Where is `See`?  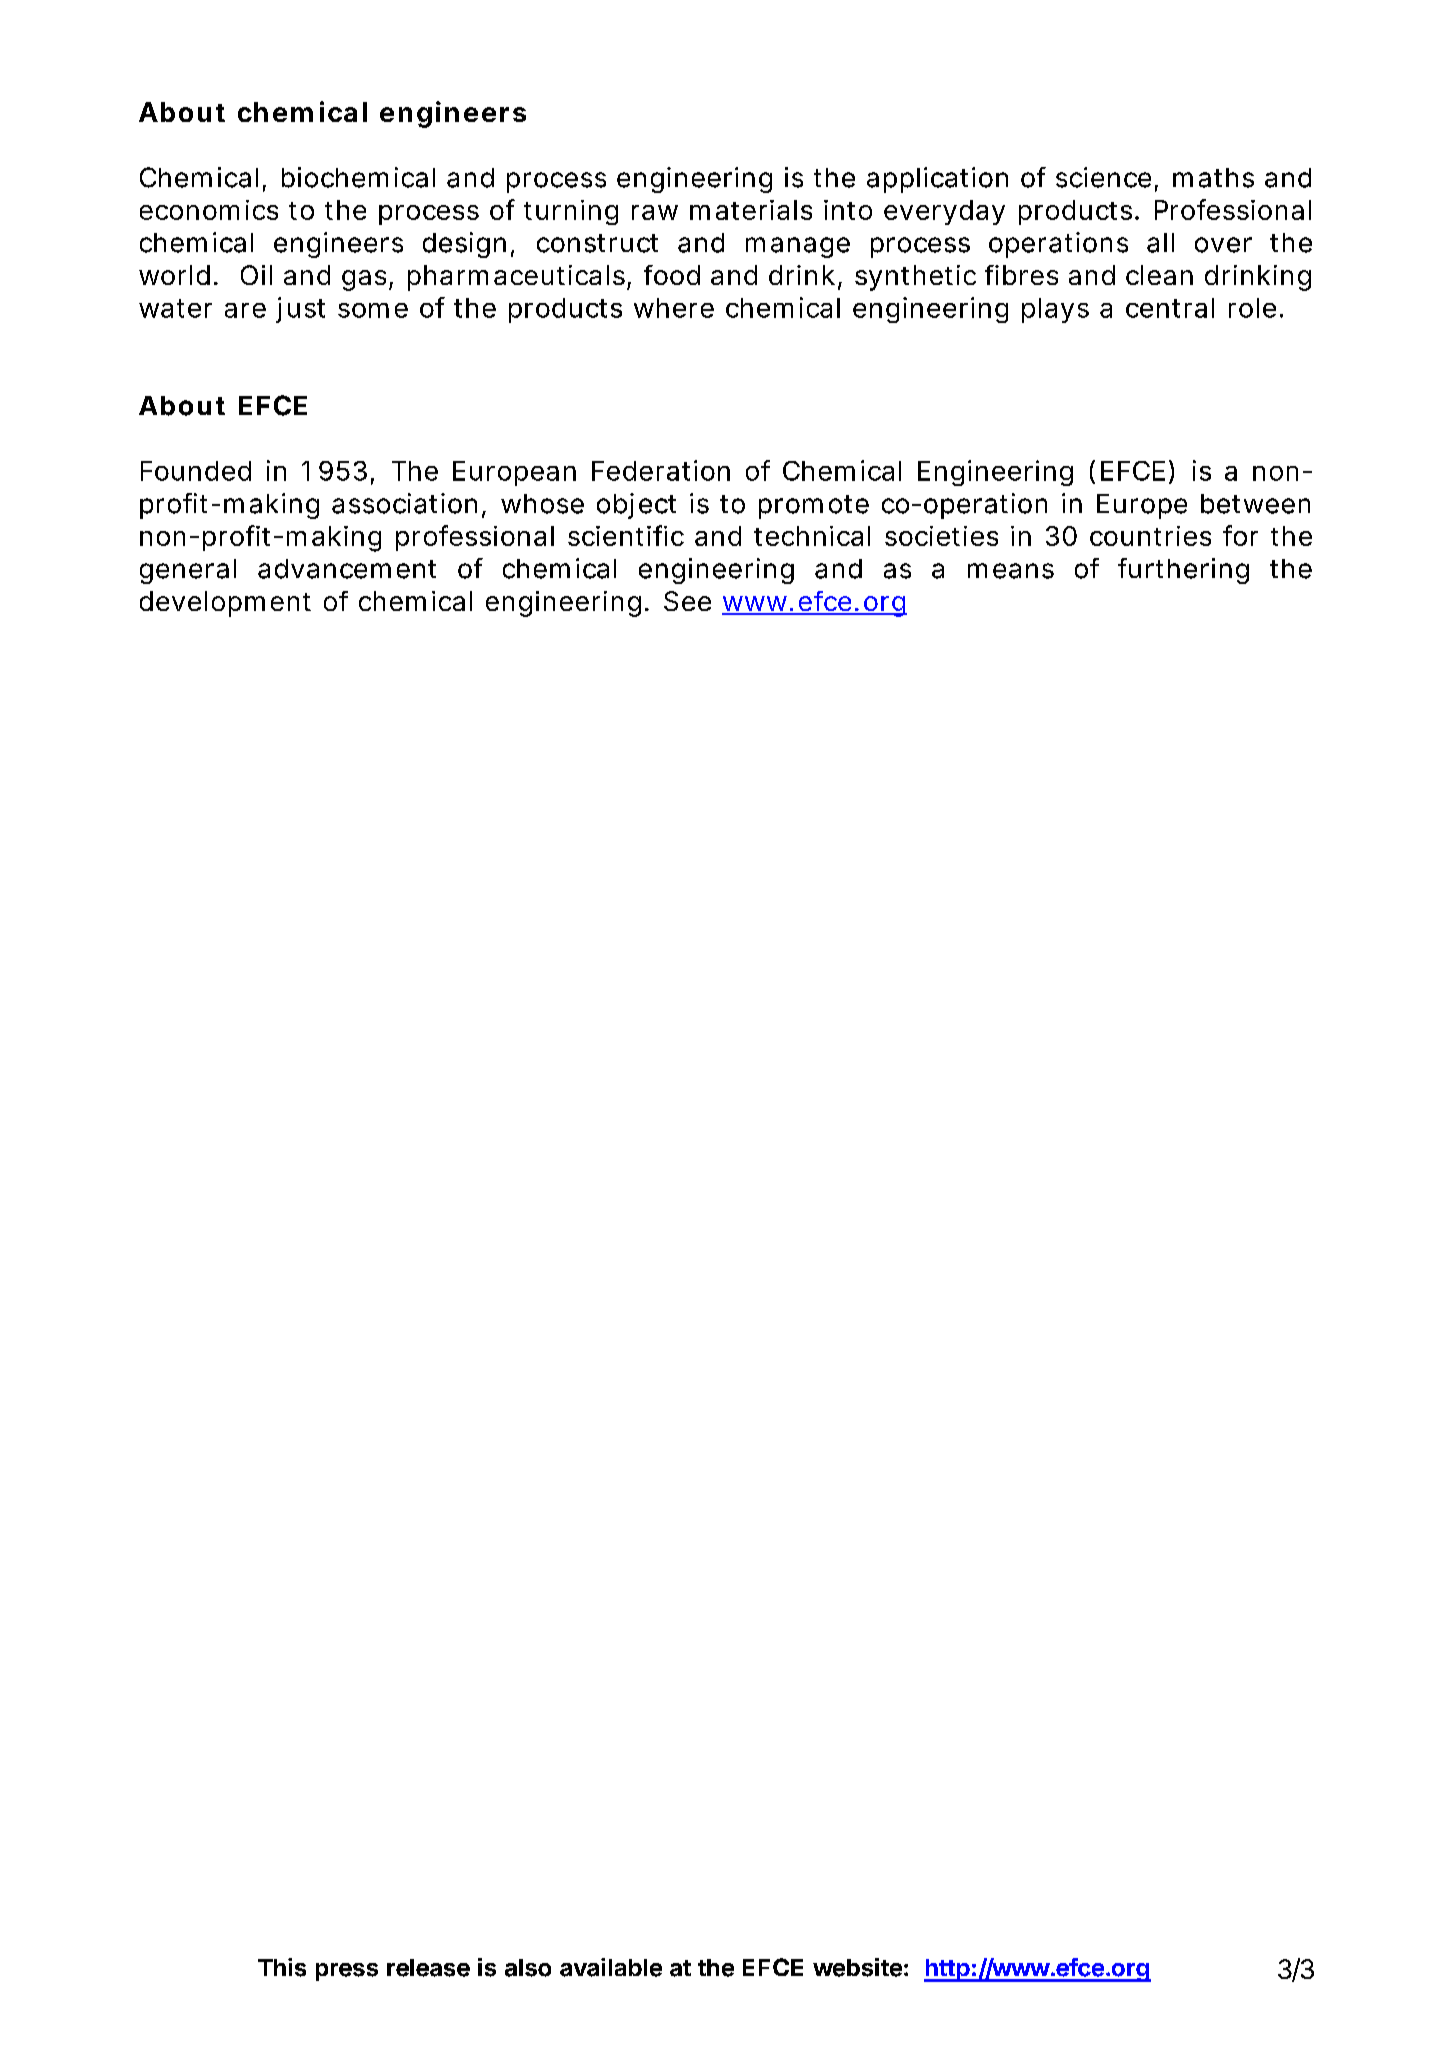 See is located at coordinates (687, 601).
